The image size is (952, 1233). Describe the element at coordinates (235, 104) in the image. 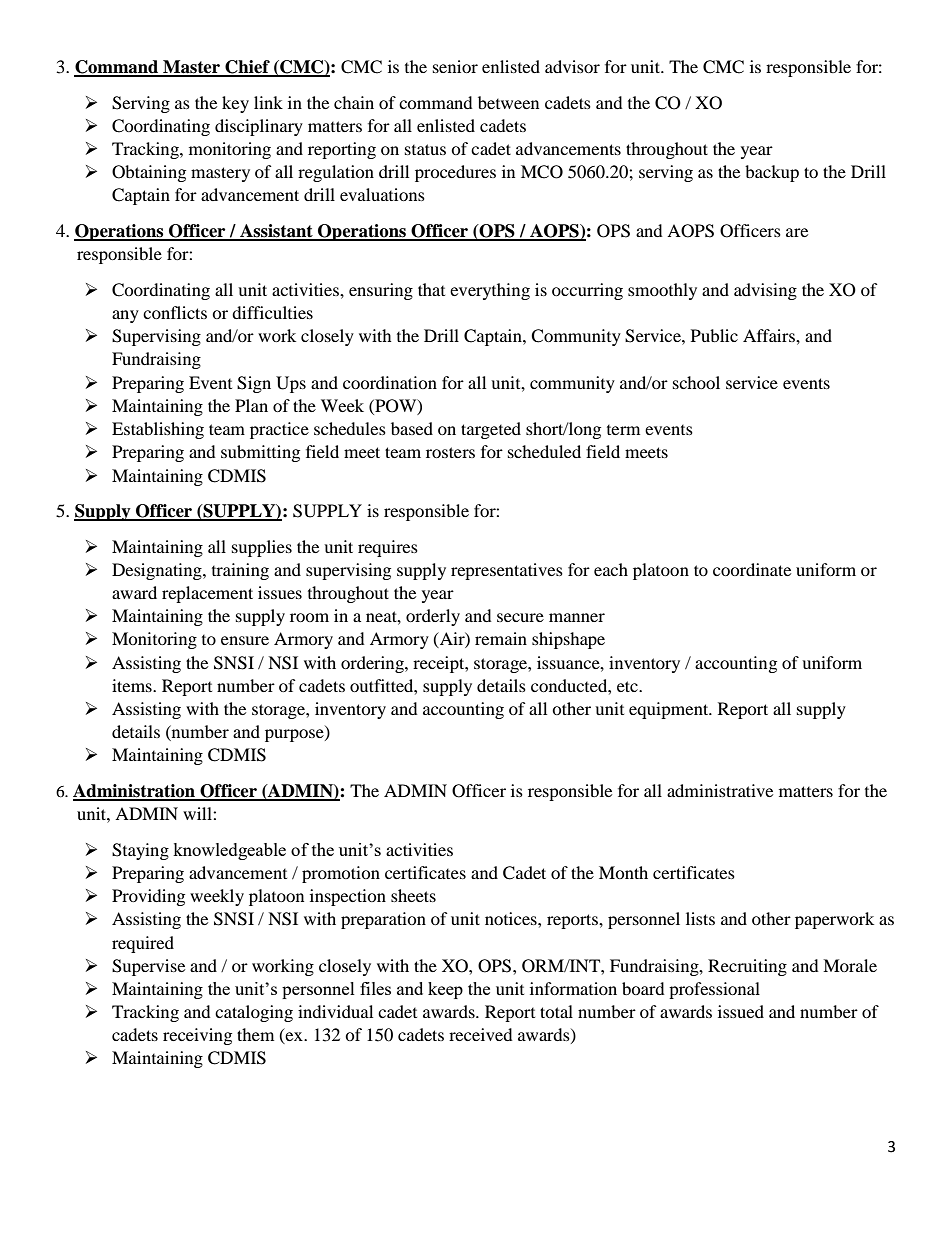

I see `key` at that location.
